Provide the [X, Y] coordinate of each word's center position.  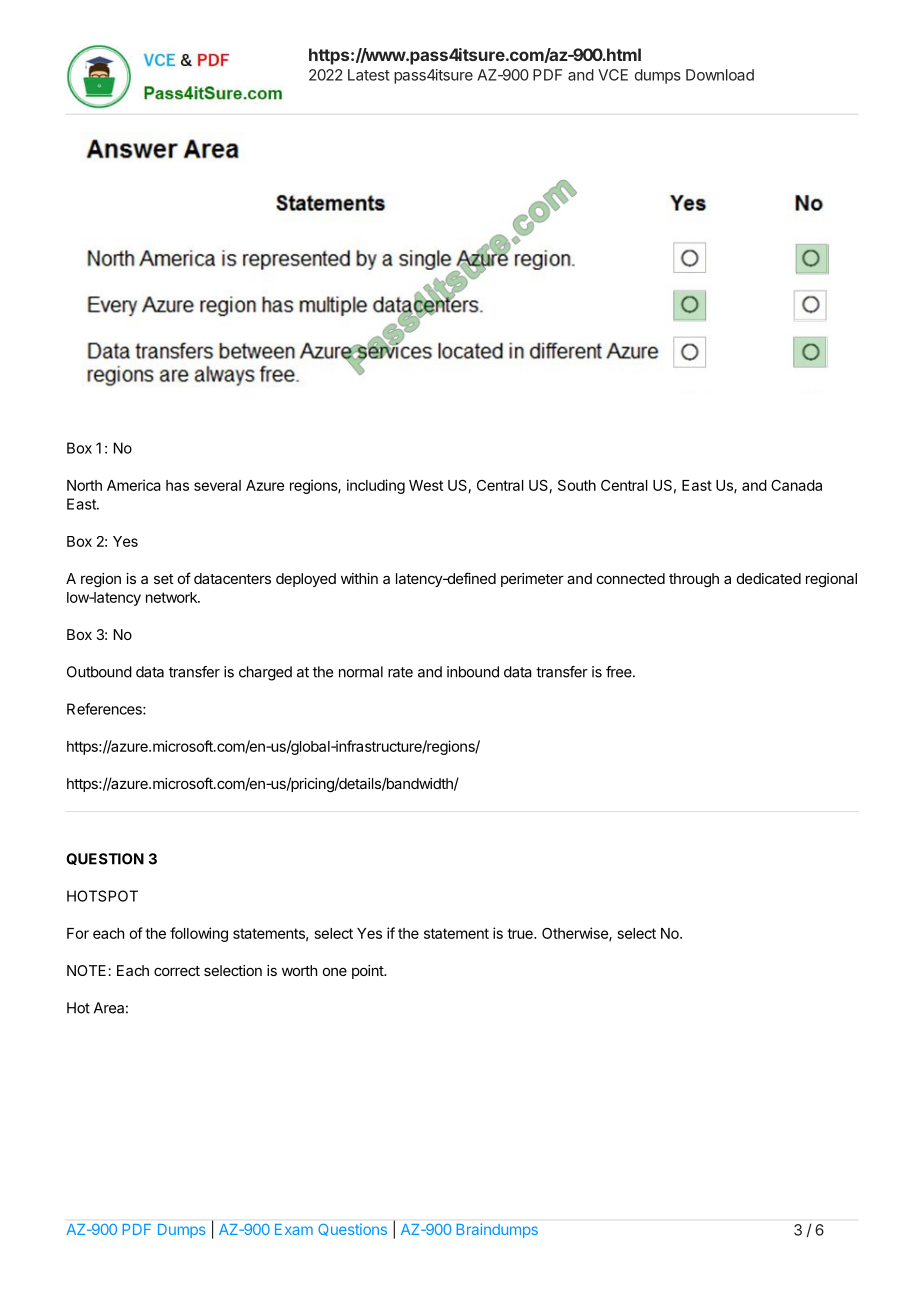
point [368, 972]
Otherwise [576, 934]
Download [720, 75]
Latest [369, 75]
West [426, 485]
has [177, 485]
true [521, 933]
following [199, 934]
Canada [796, 485]
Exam [294, 1229]
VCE [613, 75]
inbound [473, 672]
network [172, 597]
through [694, 580]
